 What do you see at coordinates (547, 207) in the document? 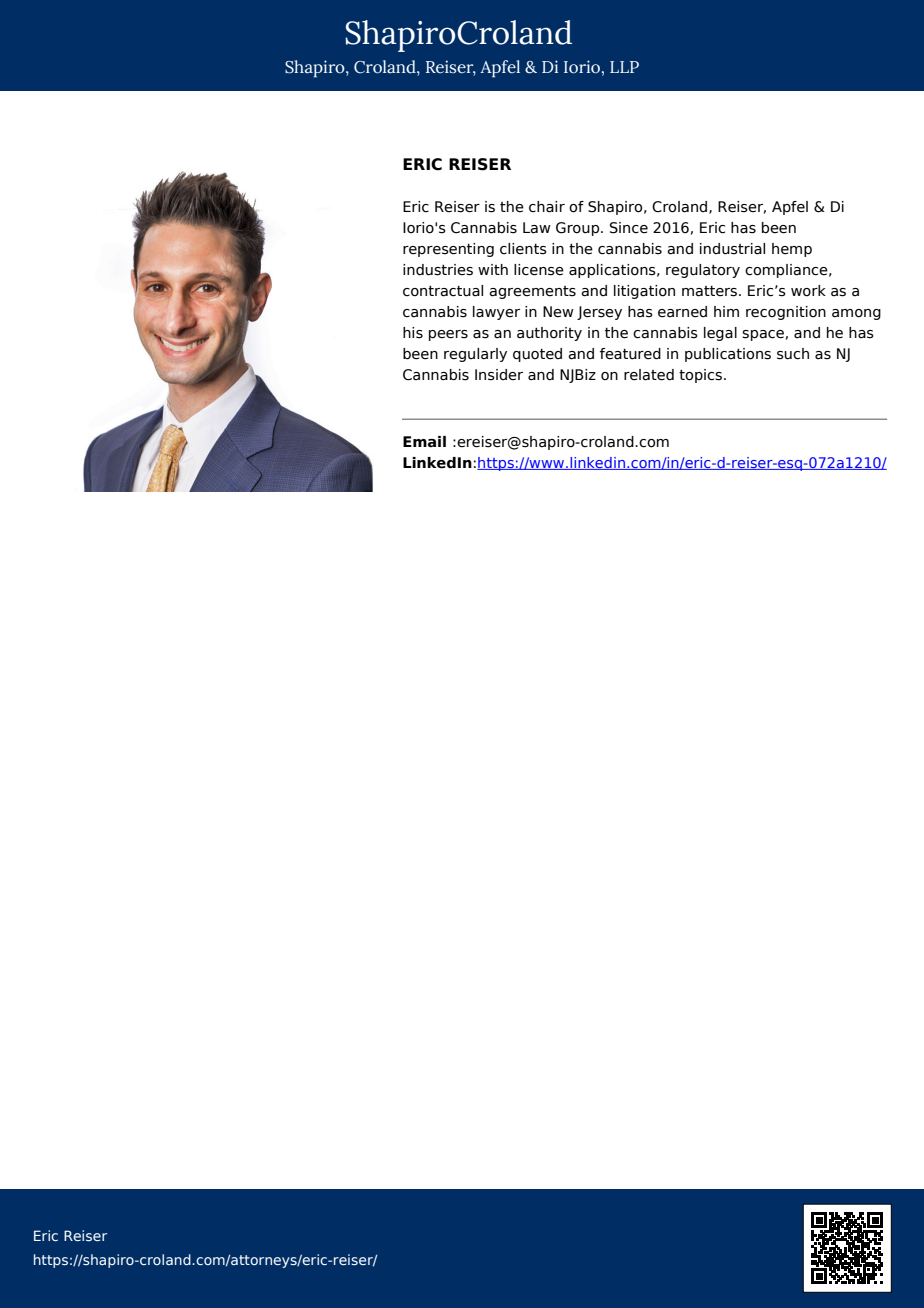
I see `chair` at bounding box center [547, 207].
